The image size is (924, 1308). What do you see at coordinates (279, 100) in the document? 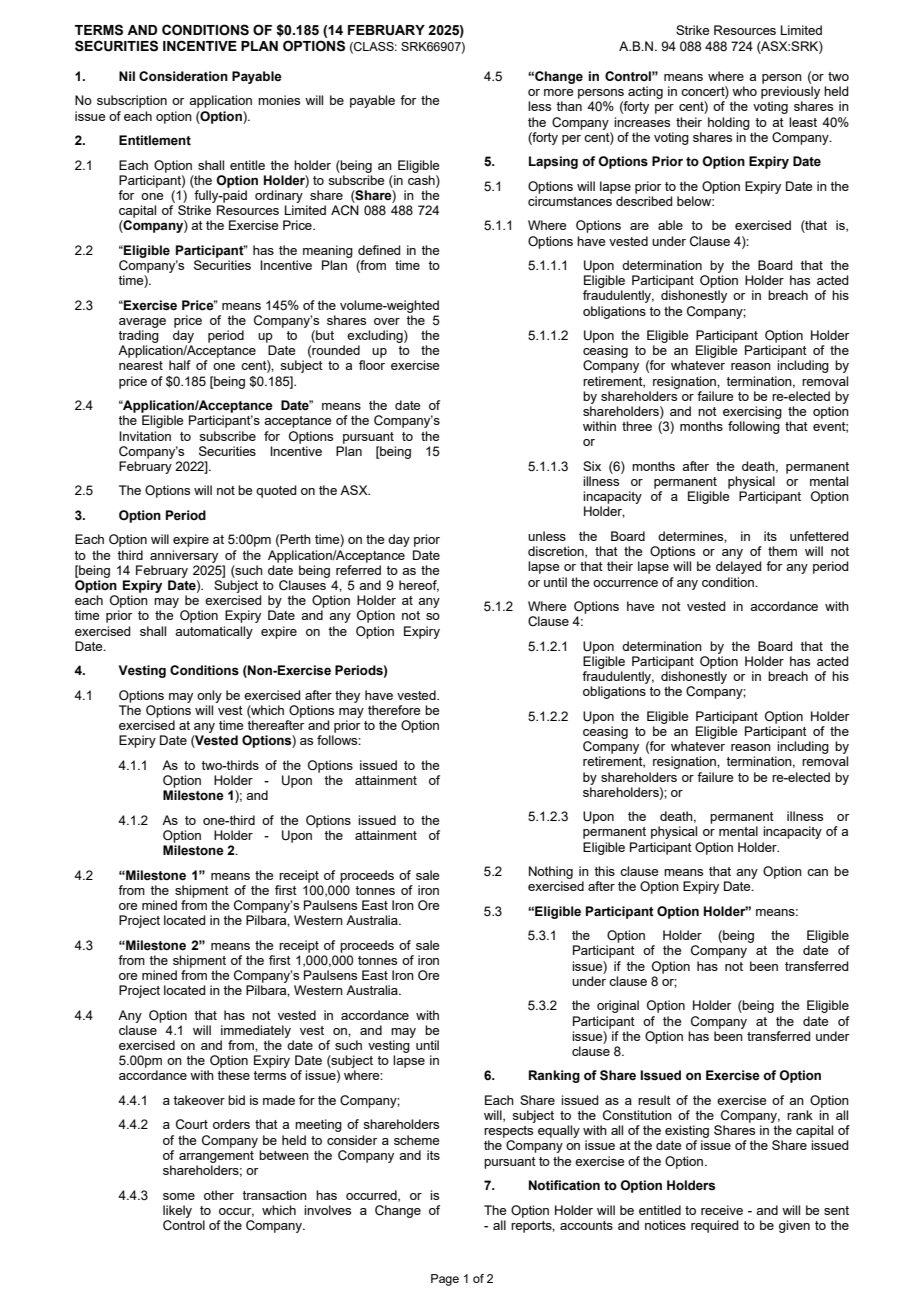
I see `monies` at bounding box center [279, 100].
